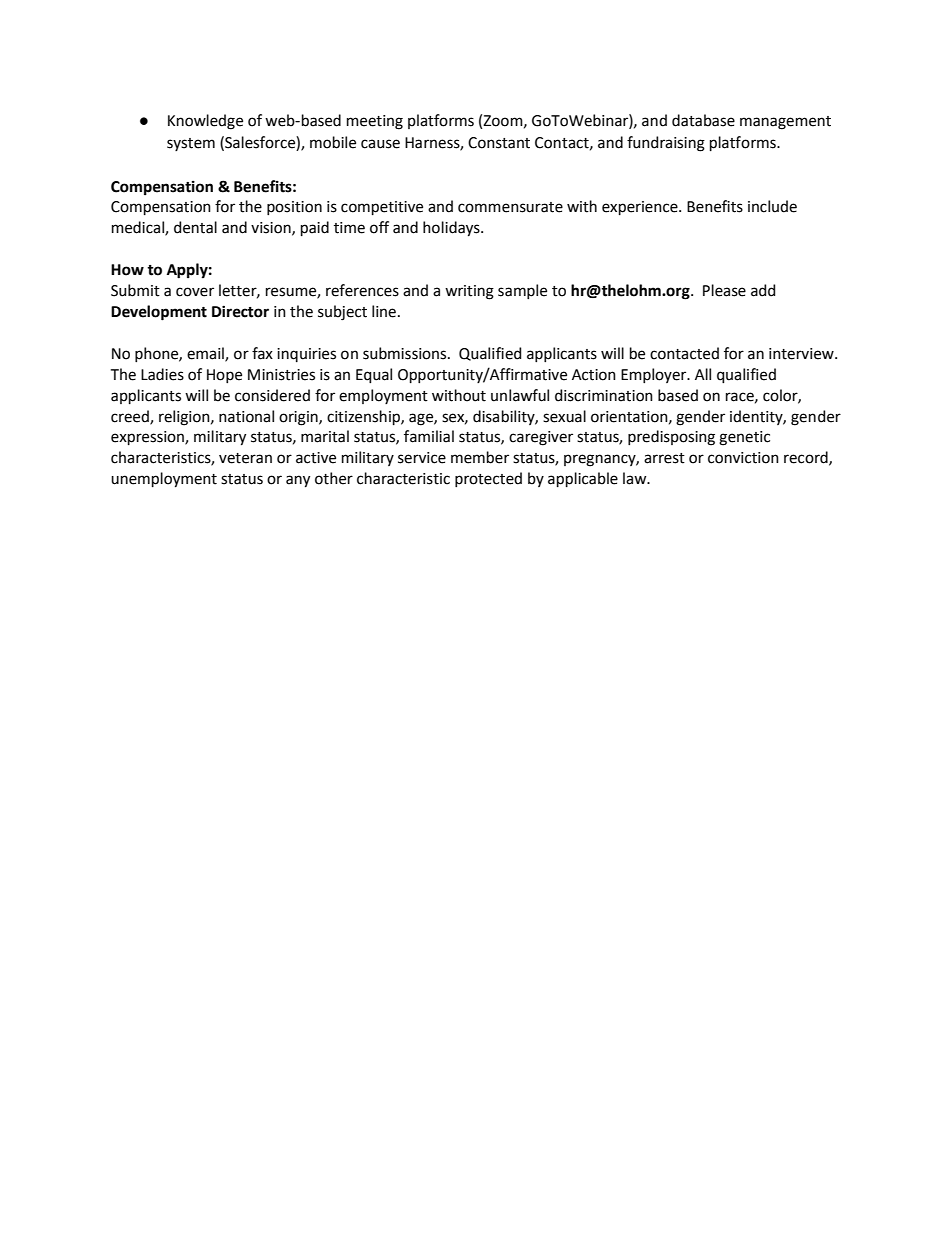  Describe the element at coordinates (499, 143) in the screenshot. I see `Constant` at that location.
